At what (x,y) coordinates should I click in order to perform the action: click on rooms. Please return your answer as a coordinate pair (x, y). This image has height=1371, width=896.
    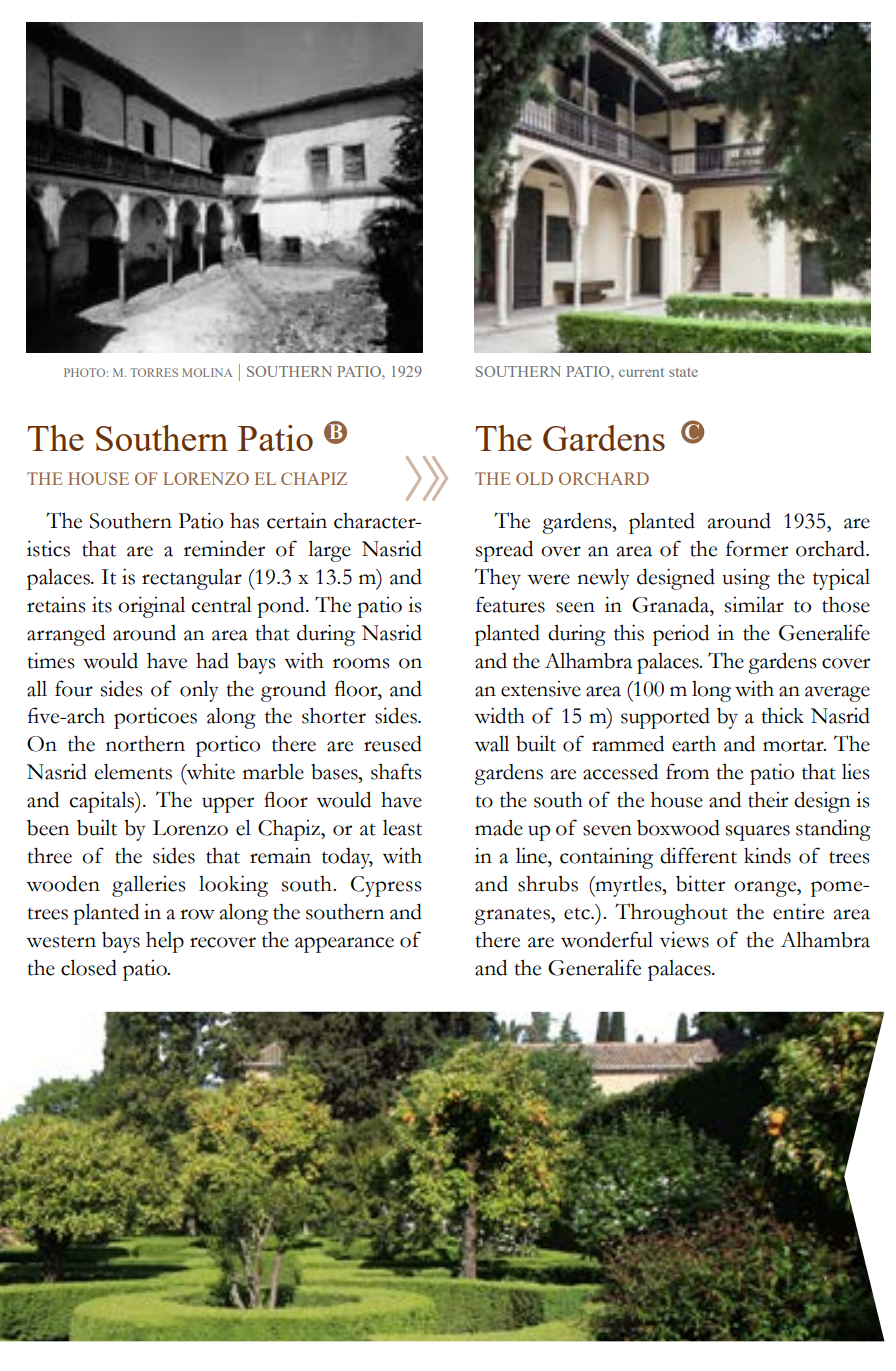
    Looking at the image, I should click on (361, 663).
